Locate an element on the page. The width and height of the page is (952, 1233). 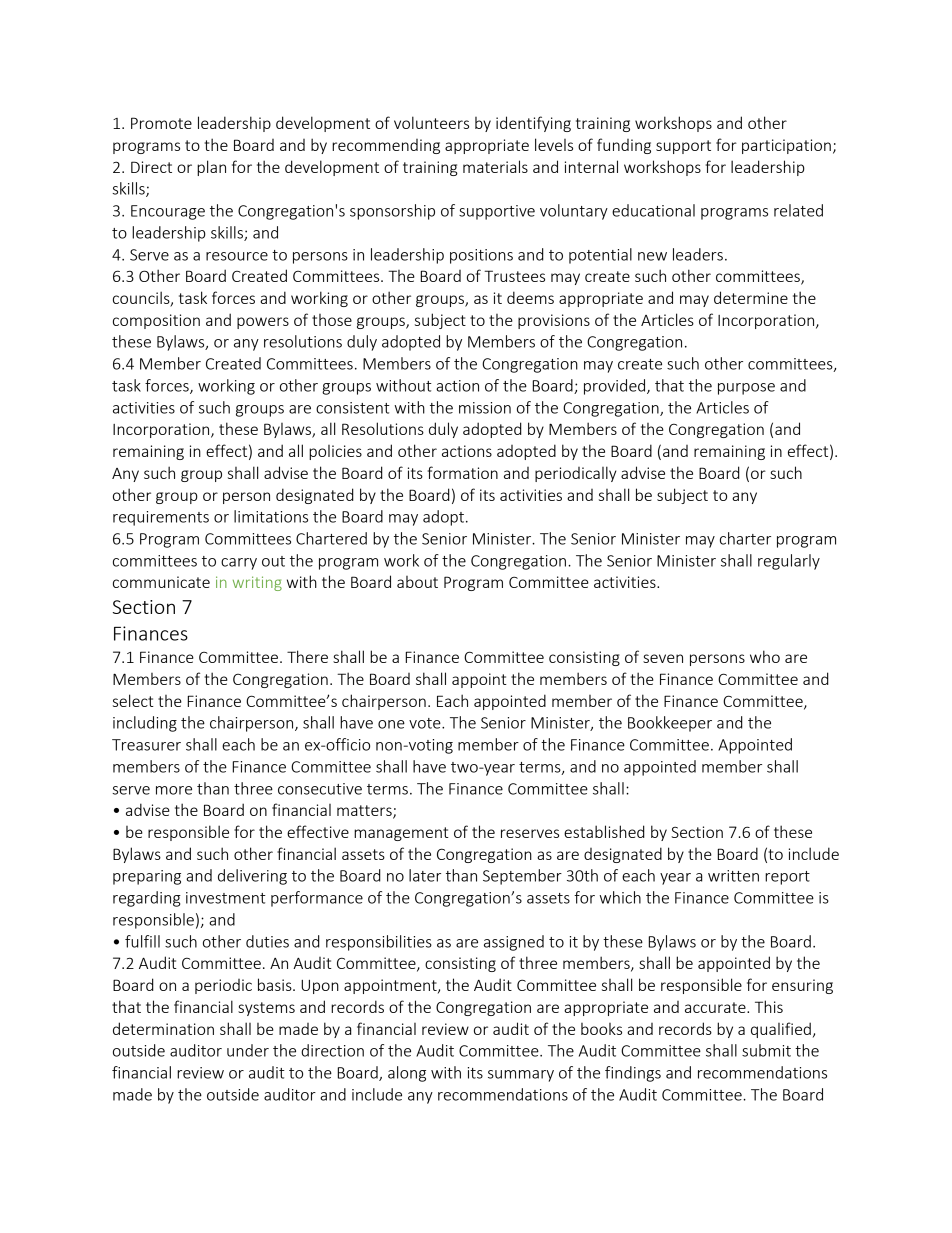
plan is located at coordinates (211, 168).
